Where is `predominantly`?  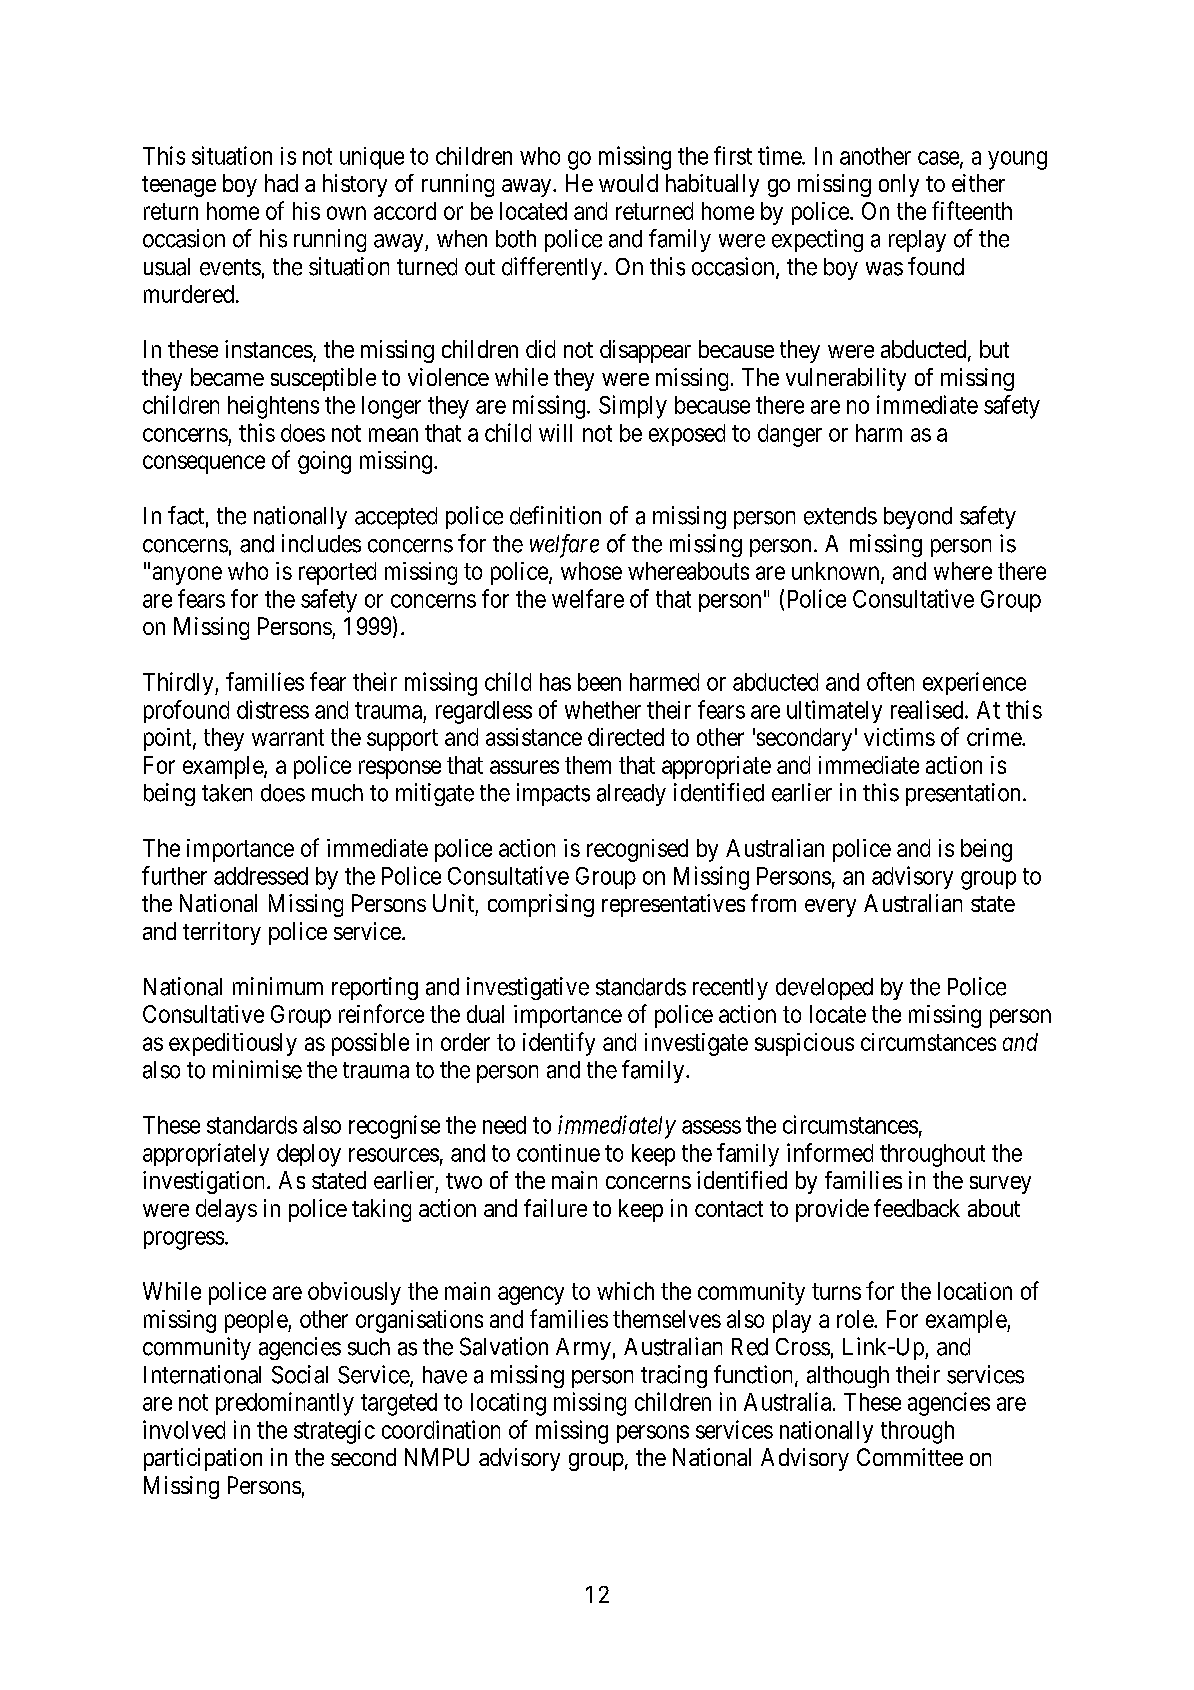
predominantly is located at coordinates (285, 1404).
